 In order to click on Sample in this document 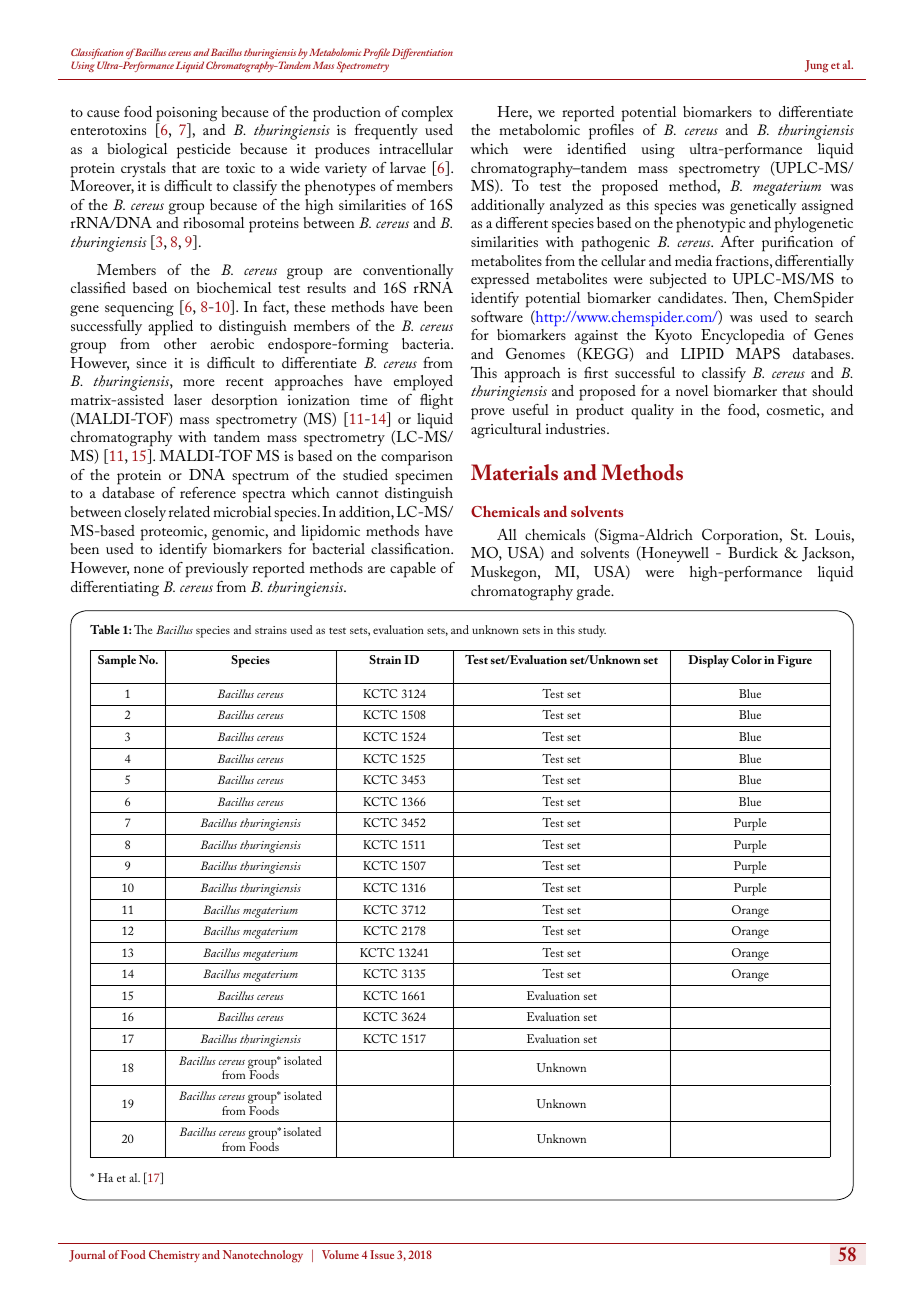, I will do `click(117, 661)`.
